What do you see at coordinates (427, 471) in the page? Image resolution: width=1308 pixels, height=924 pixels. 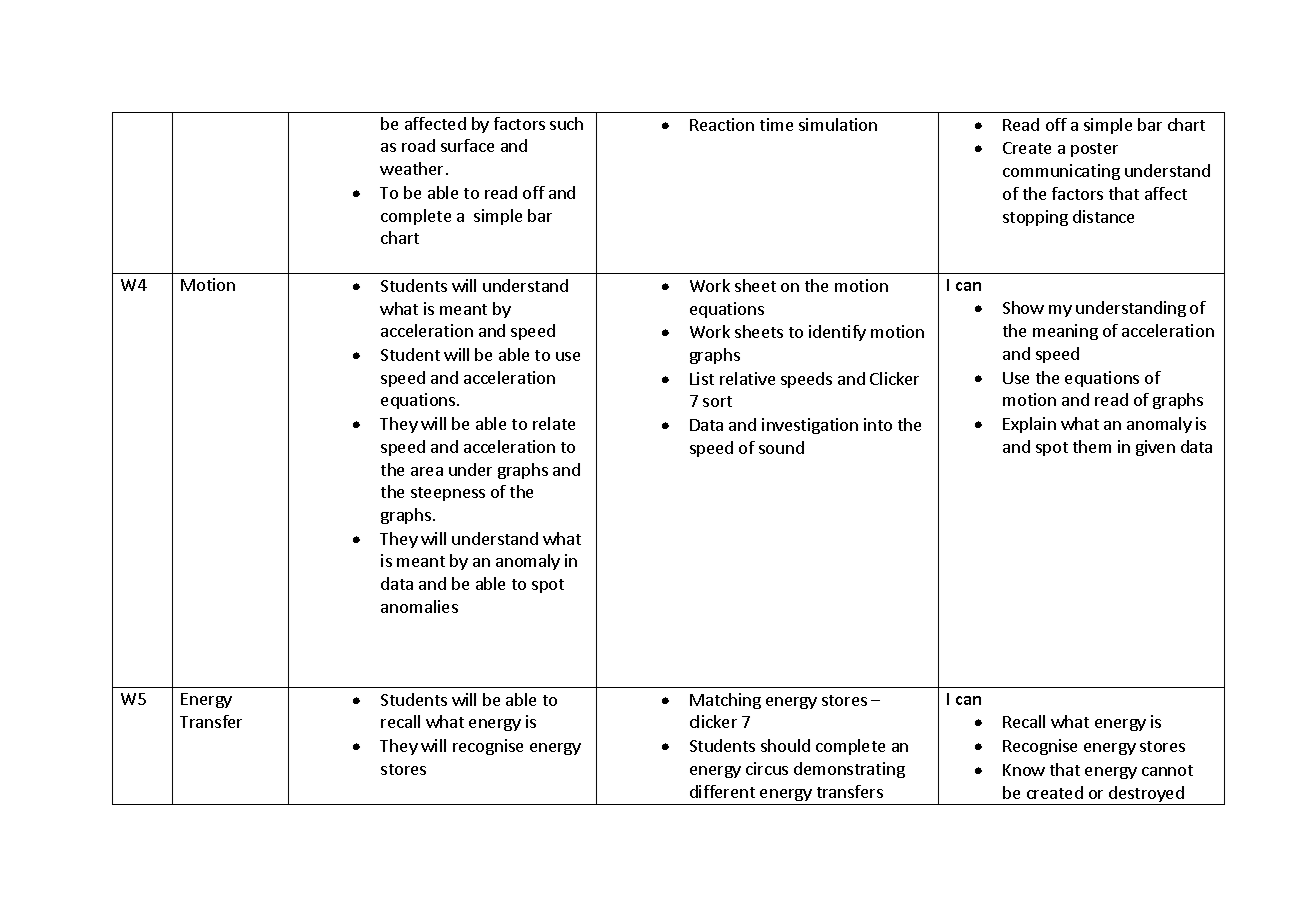 I see `area` at bounding box center [427, 471].
